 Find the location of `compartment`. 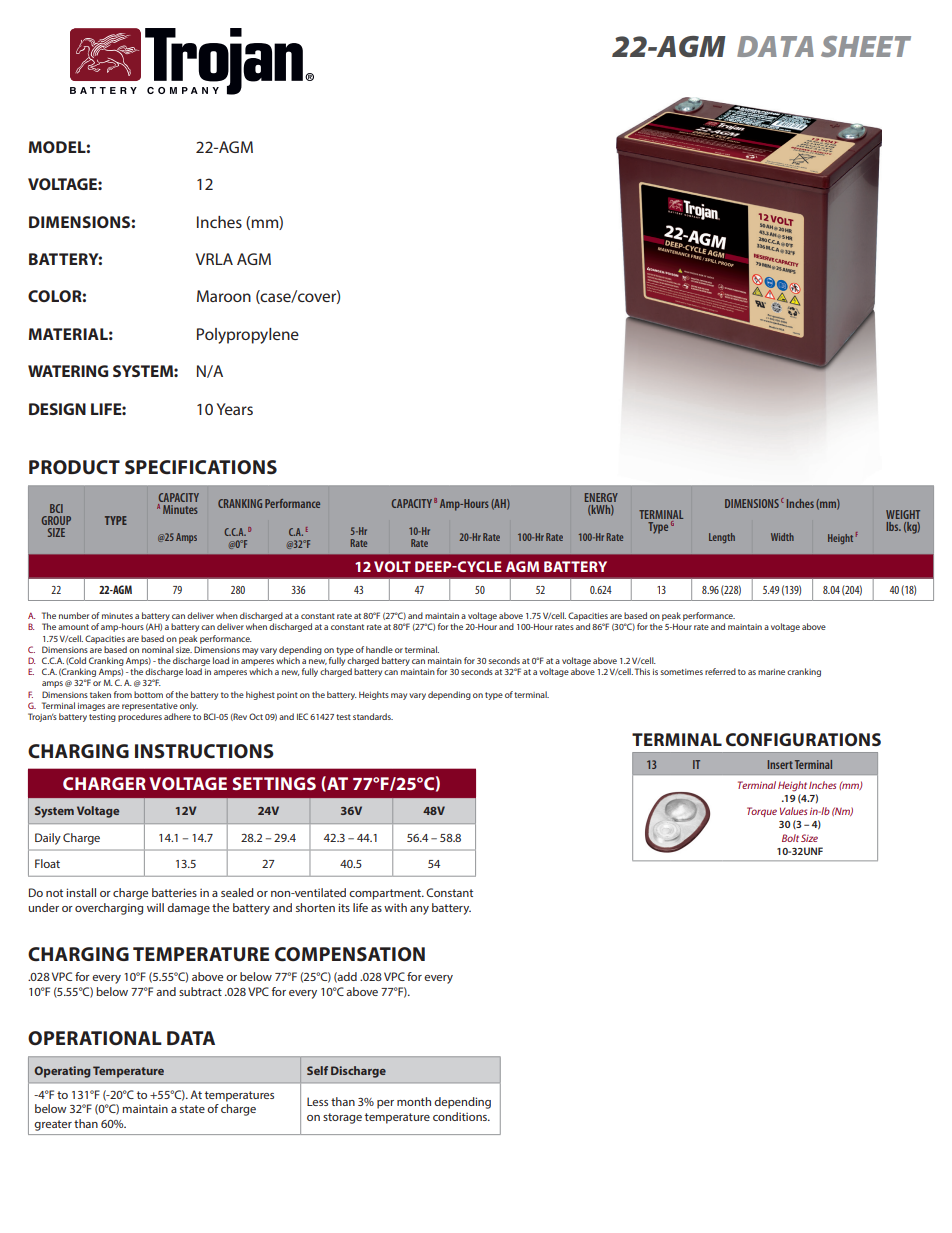

compartment is located at coordinates (386, 894).
